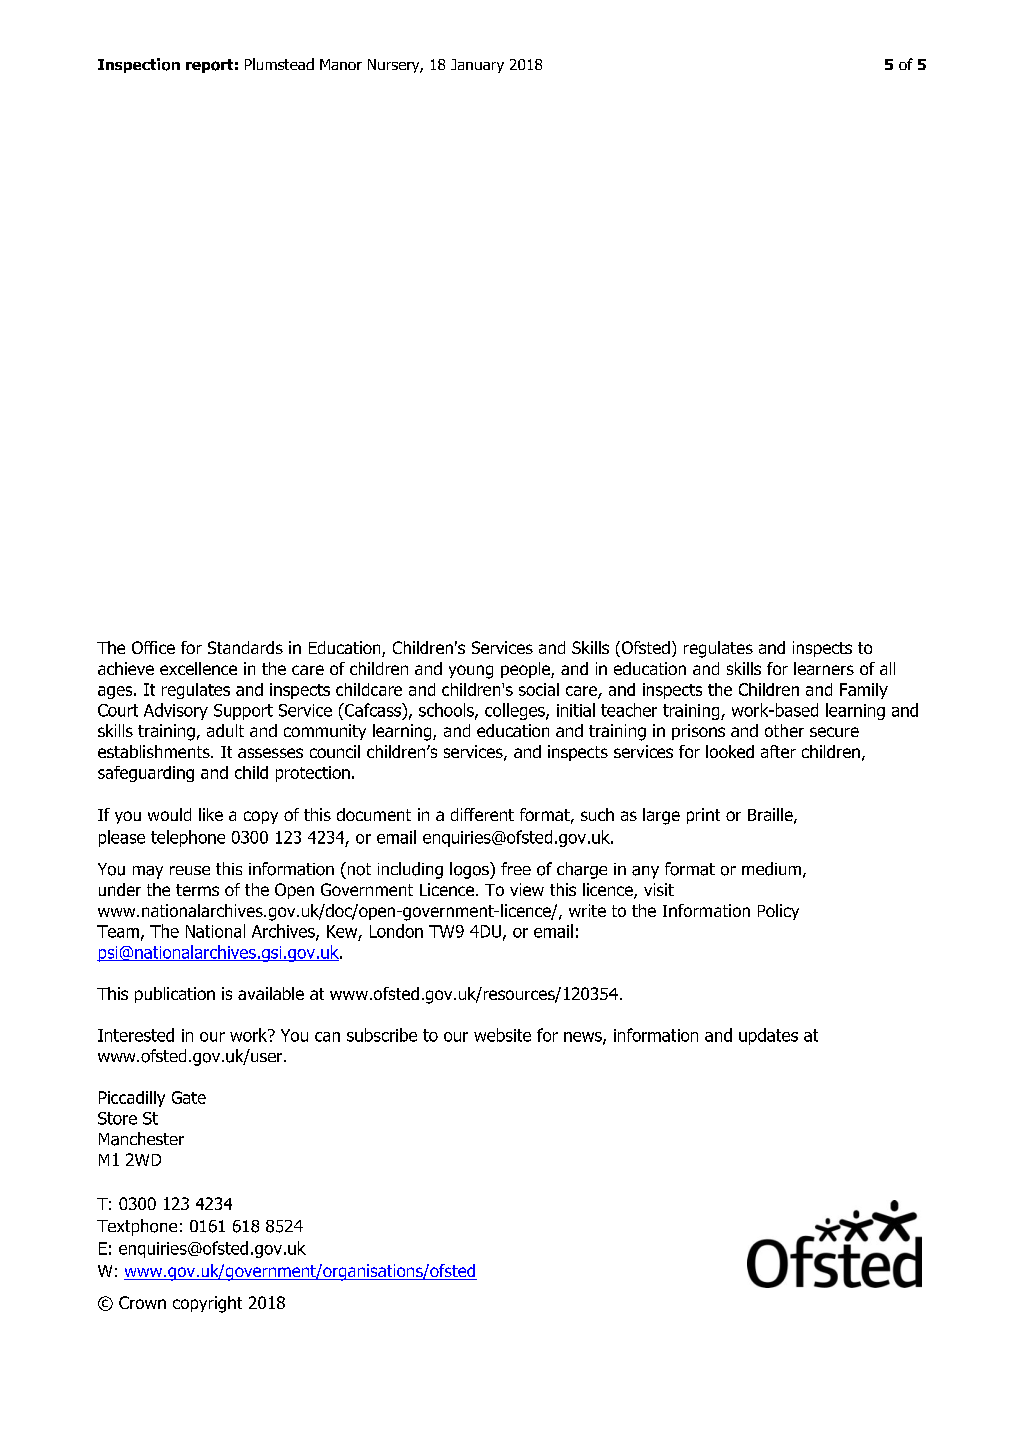 The height and width of the screenshot is (1448, 1024). Describe the element at coordinates (175, 995) in the screenshot. I see `publication` at that location.
